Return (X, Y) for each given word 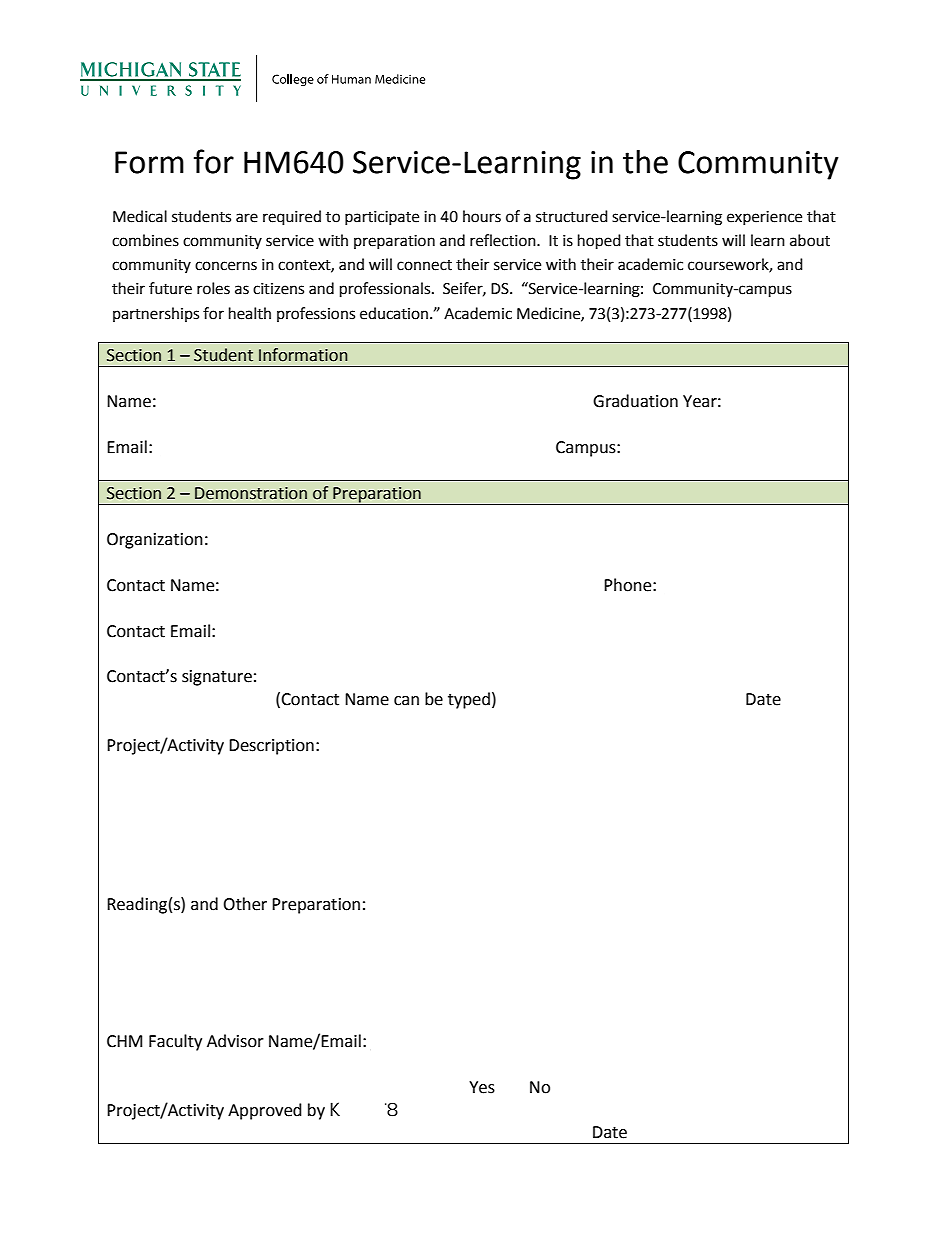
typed (469, 700)
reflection (504, 240)
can (406, 701)
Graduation (635, 401)
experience (764, 218)
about (810, 240)
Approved (265, 1111)
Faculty (175, 1042)
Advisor (235, 1041)
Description (271, 747)
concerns (226, 266)
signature (217, 678)
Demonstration (251, 493)
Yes (482, 1087)
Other (245, 904)
